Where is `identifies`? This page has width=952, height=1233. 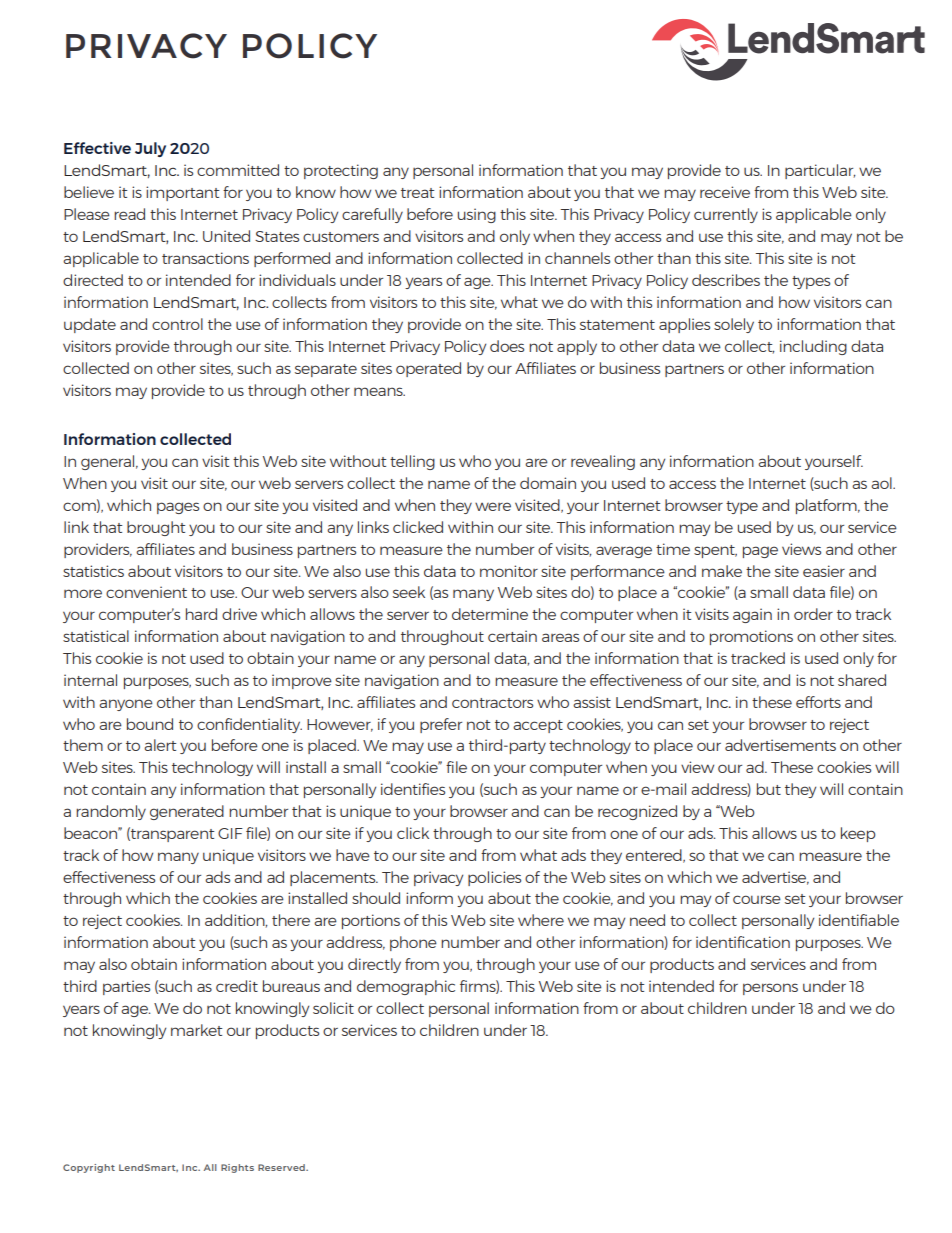 identifies is located at coordinates (413, 789).
